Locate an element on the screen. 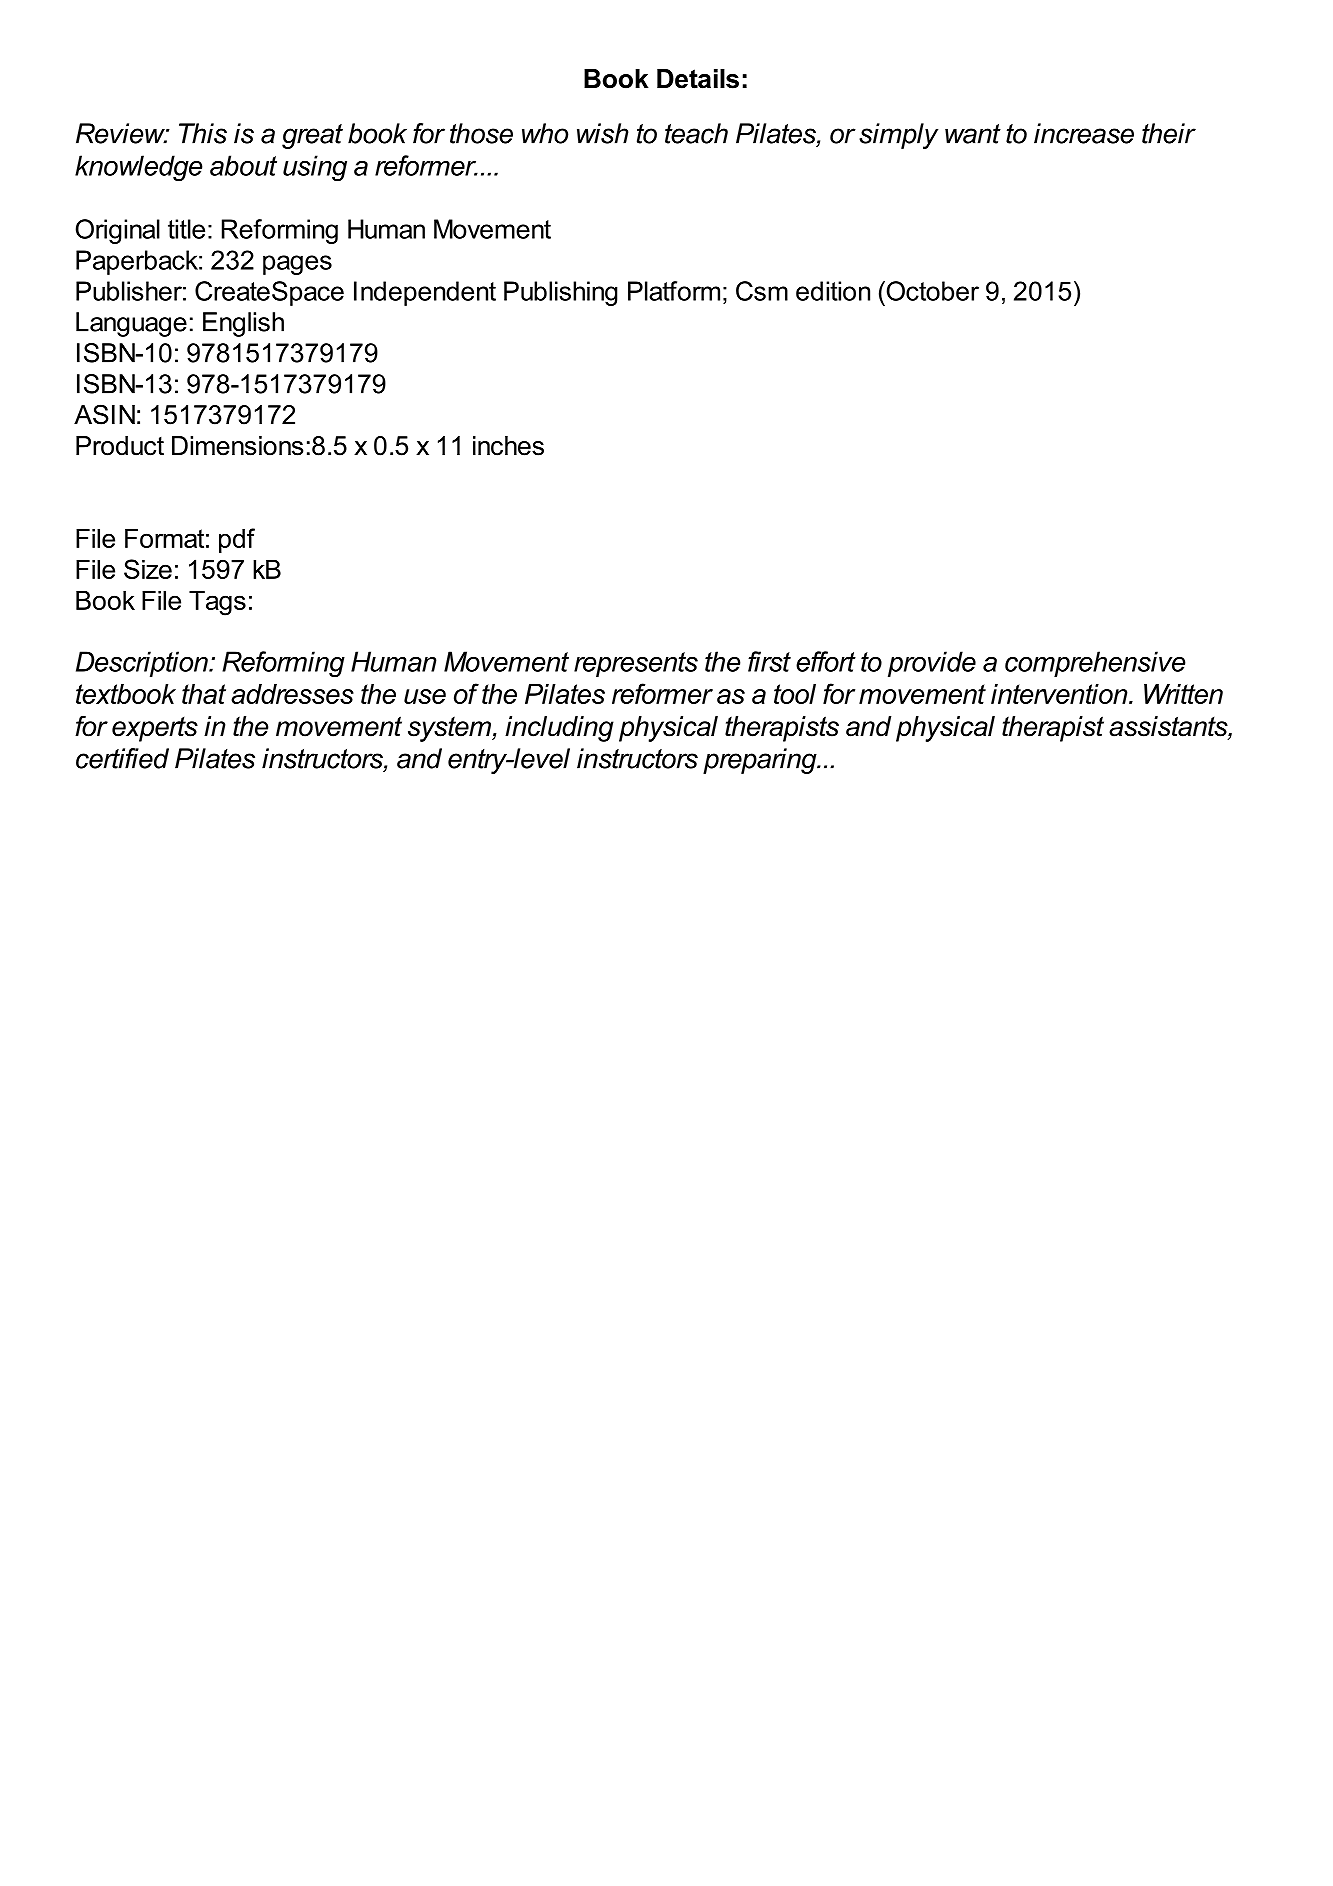 The image size is (1333, 1886). represents is located at coordinates (636, 664).
